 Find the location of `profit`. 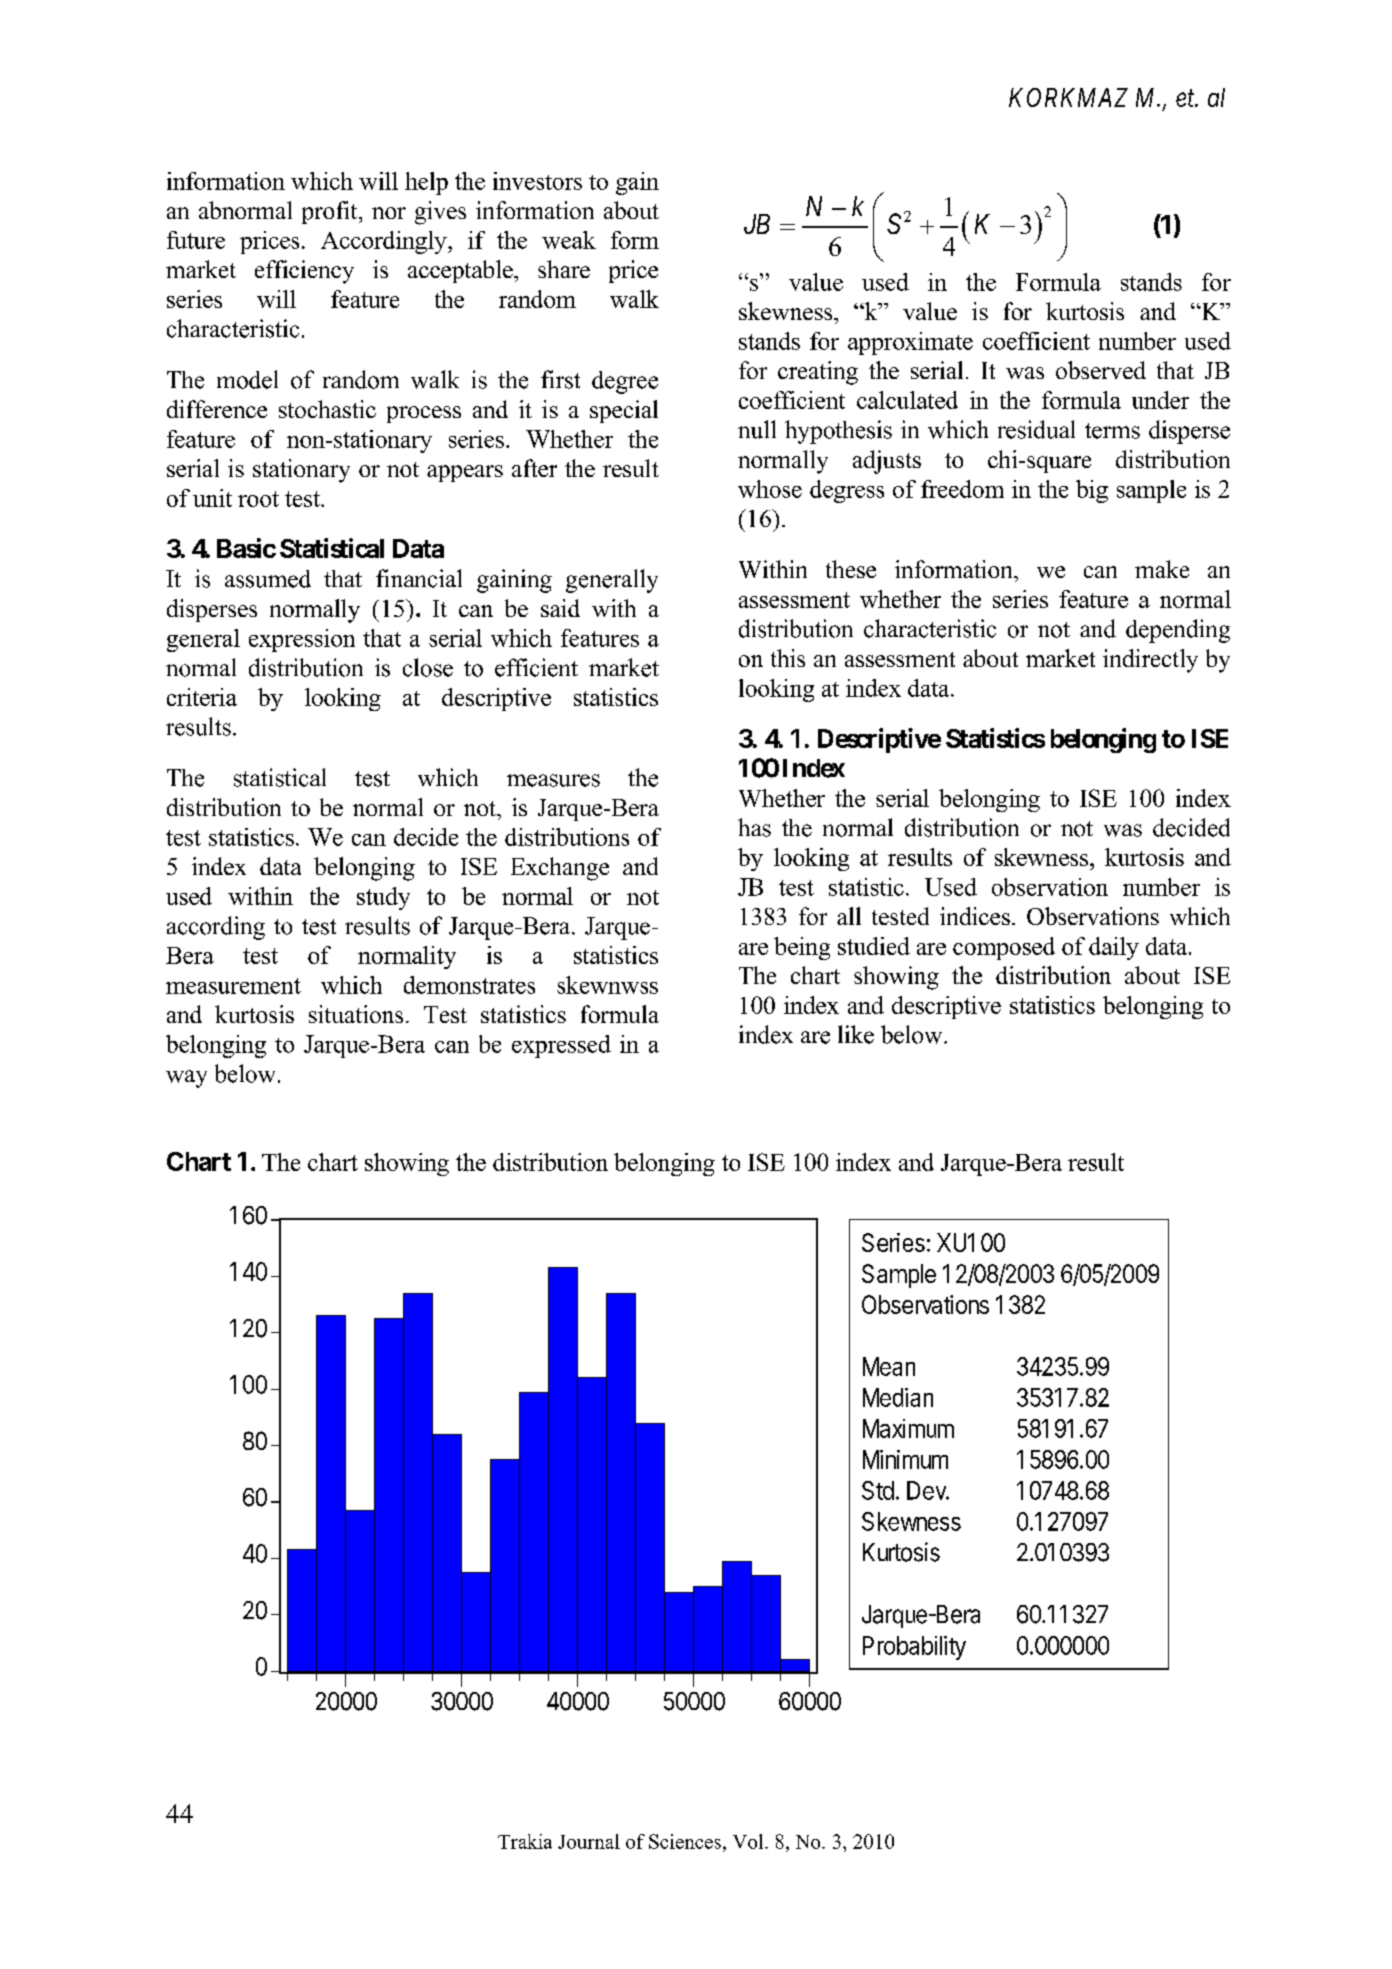

profit is located at coordinates (331, 212).
